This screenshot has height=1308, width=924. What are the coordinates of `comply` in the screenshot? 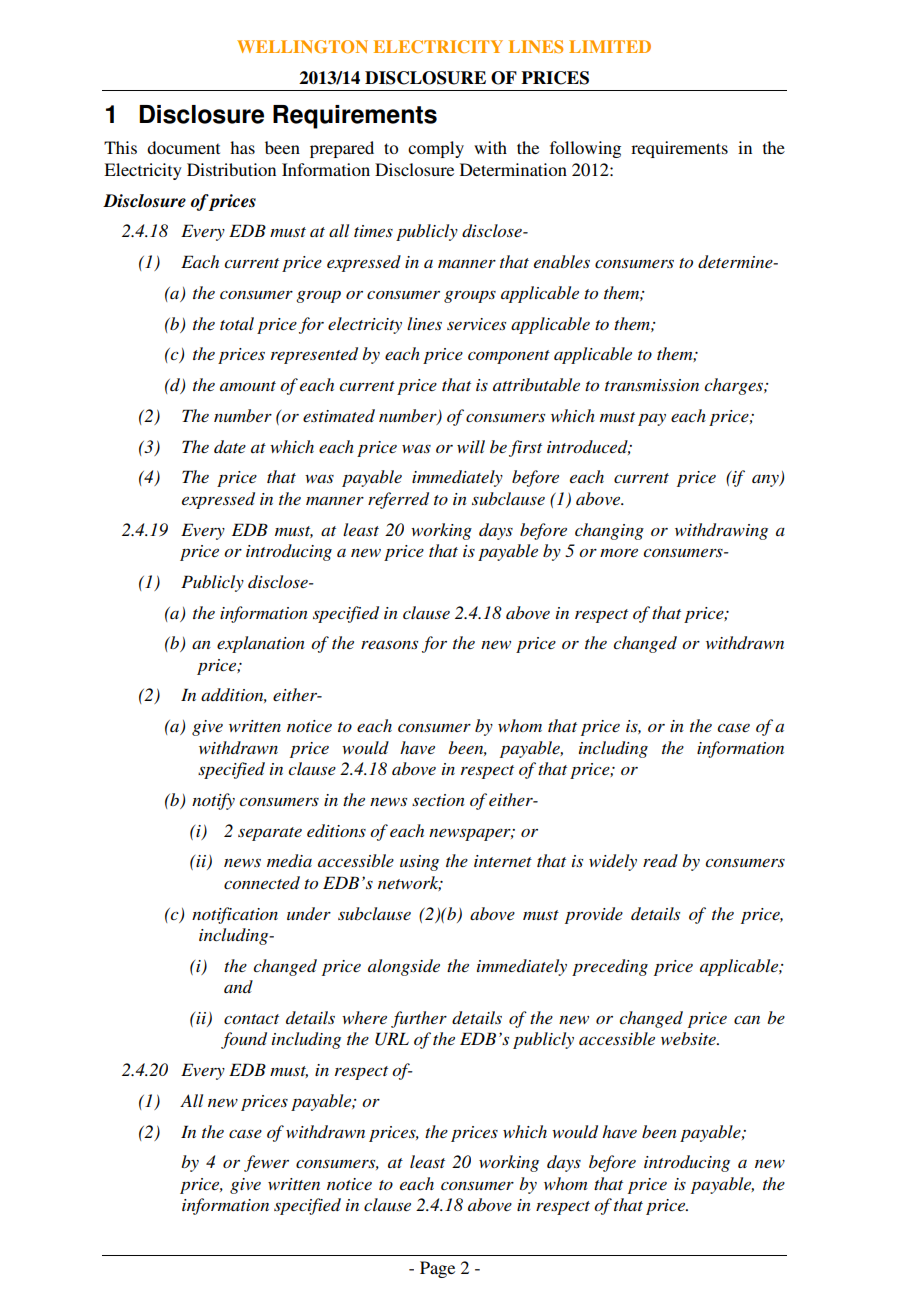 It's located at (436, 149).
